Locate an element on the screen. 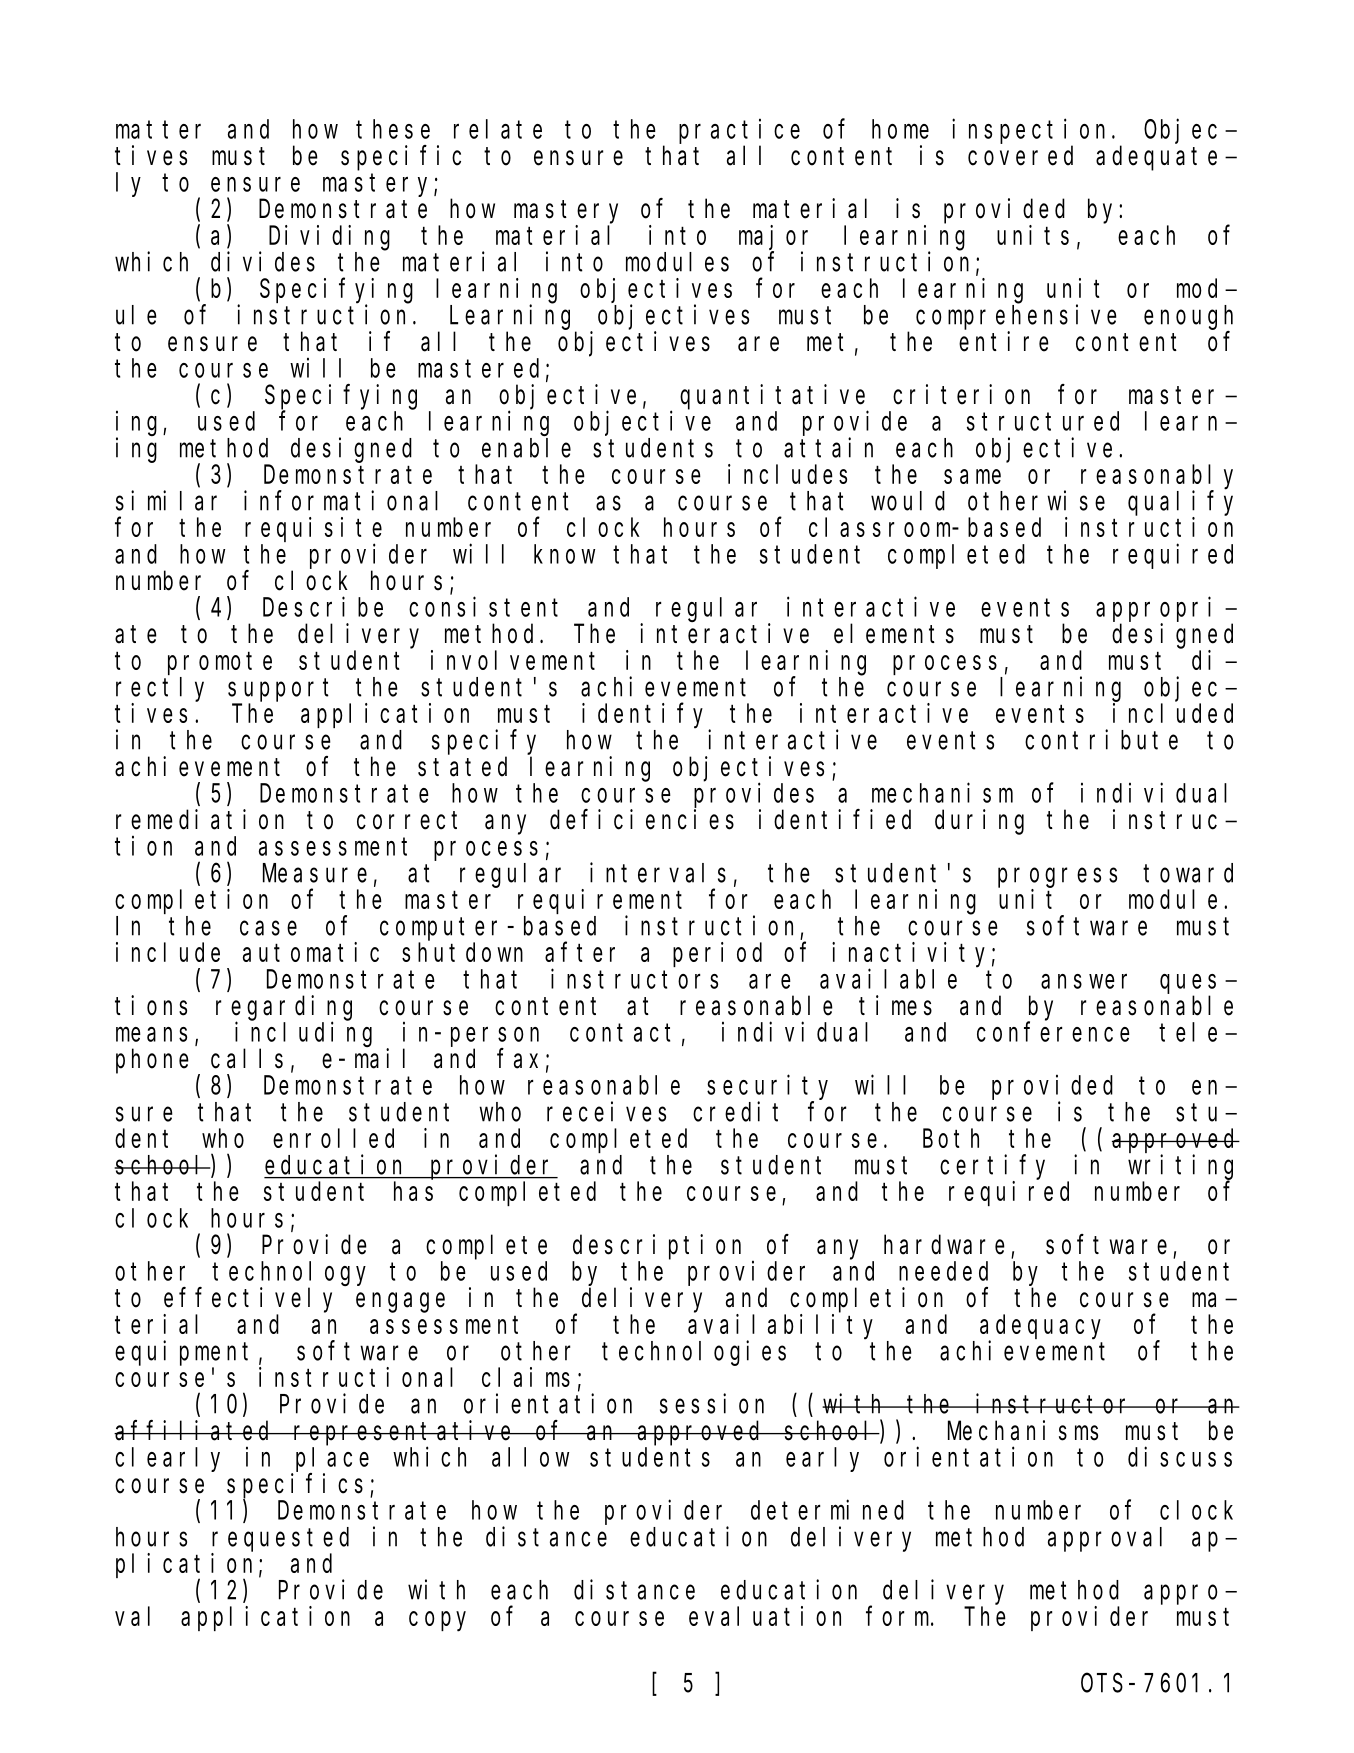 The width and height of the screenshot is (1354, 1753). home is located at coordinates (900, 129).
